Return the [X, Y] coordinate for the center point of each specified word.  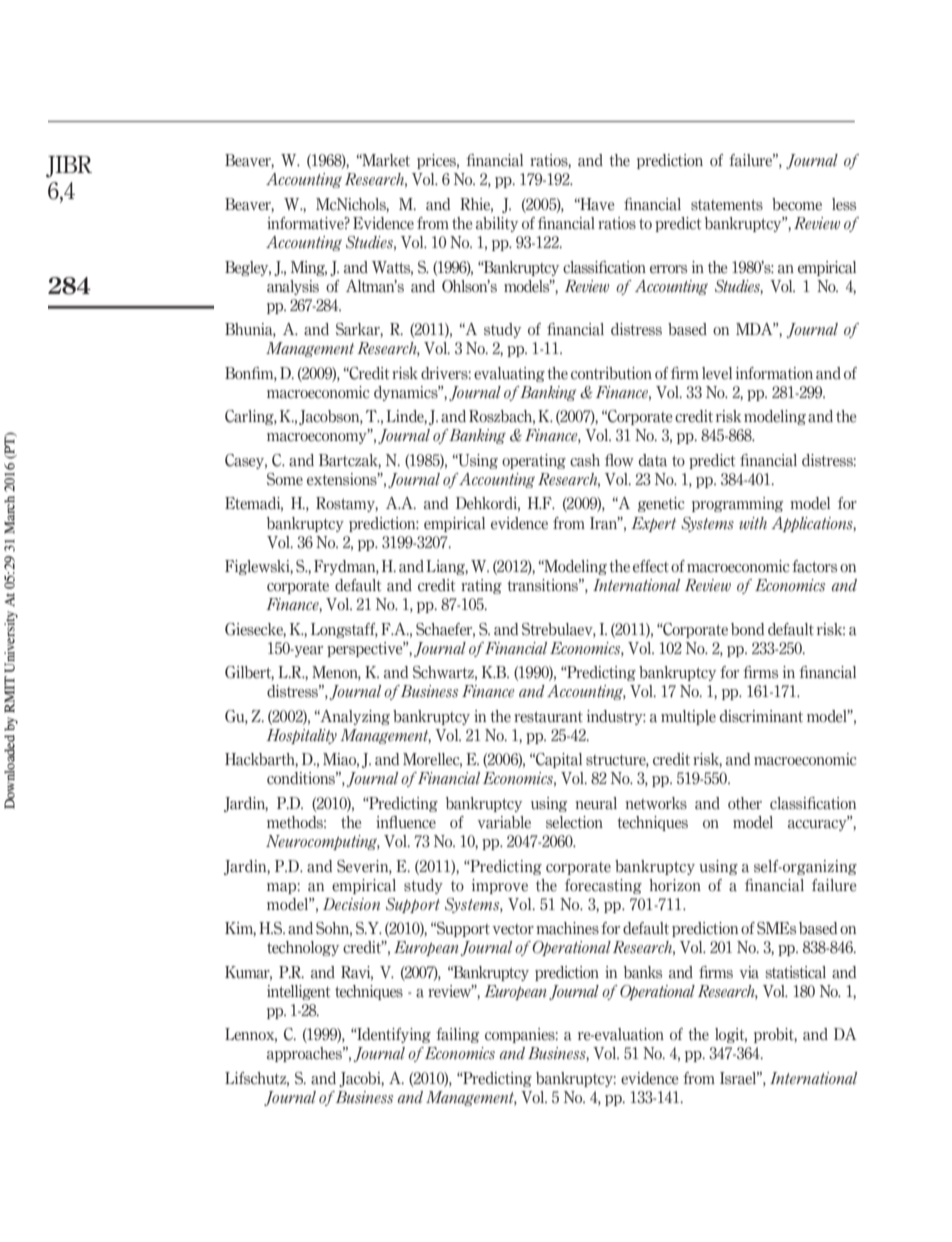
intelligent [299, 992]
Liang [447, 567]
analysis [293, 287]
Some [285, 479]
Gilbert [249, 673]
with [753, 523]
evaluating [509, 374]
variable [504, 822]
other [745, 803]
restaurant [548, 717]
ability [497, 224]
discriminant [761, 716]
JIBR [69, 167]
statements [727, 205]
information [774, 373]
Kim [240, 929]
